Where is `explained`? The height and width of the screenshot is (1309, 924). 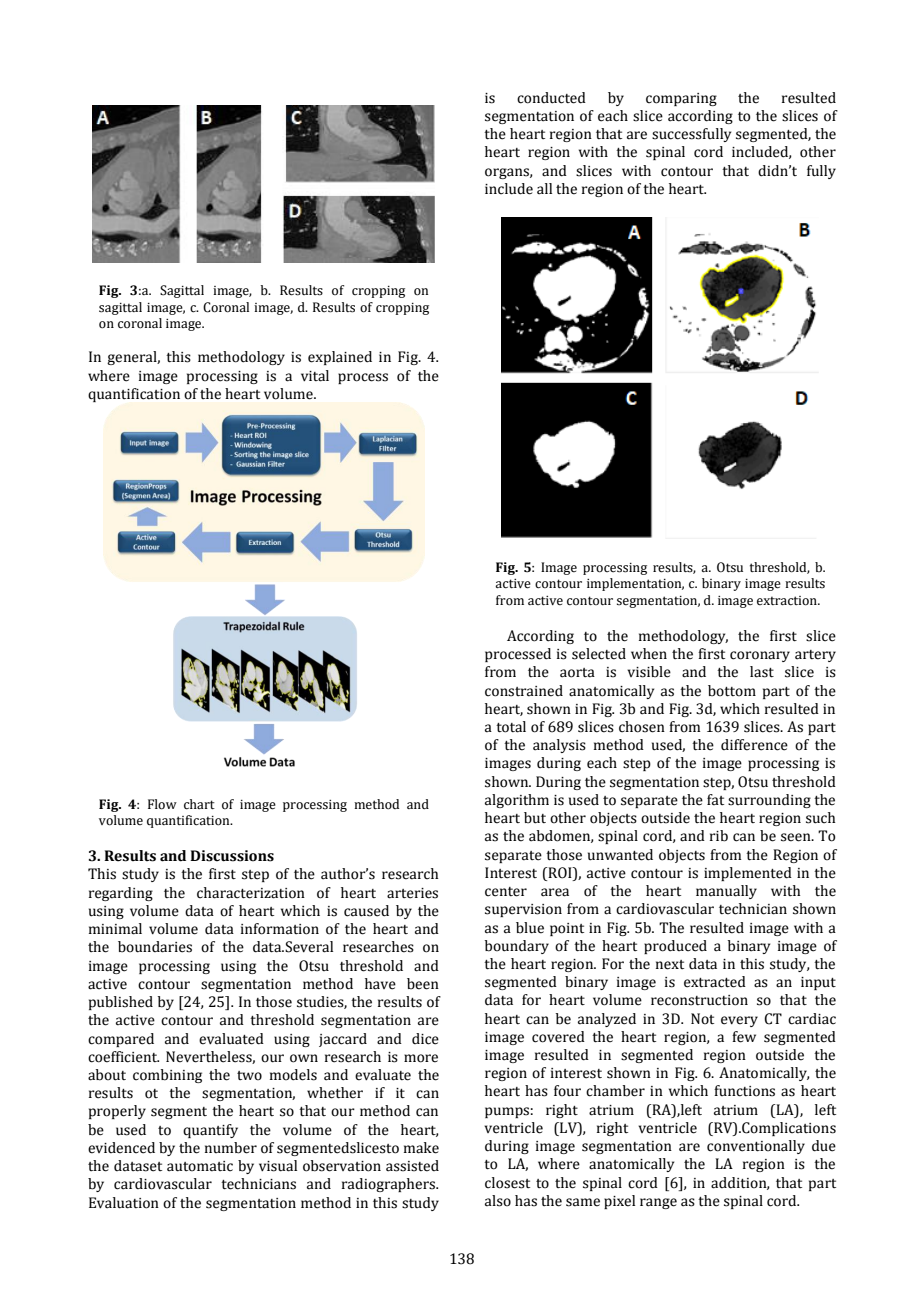 explained is located at coordinates (340, 358).
